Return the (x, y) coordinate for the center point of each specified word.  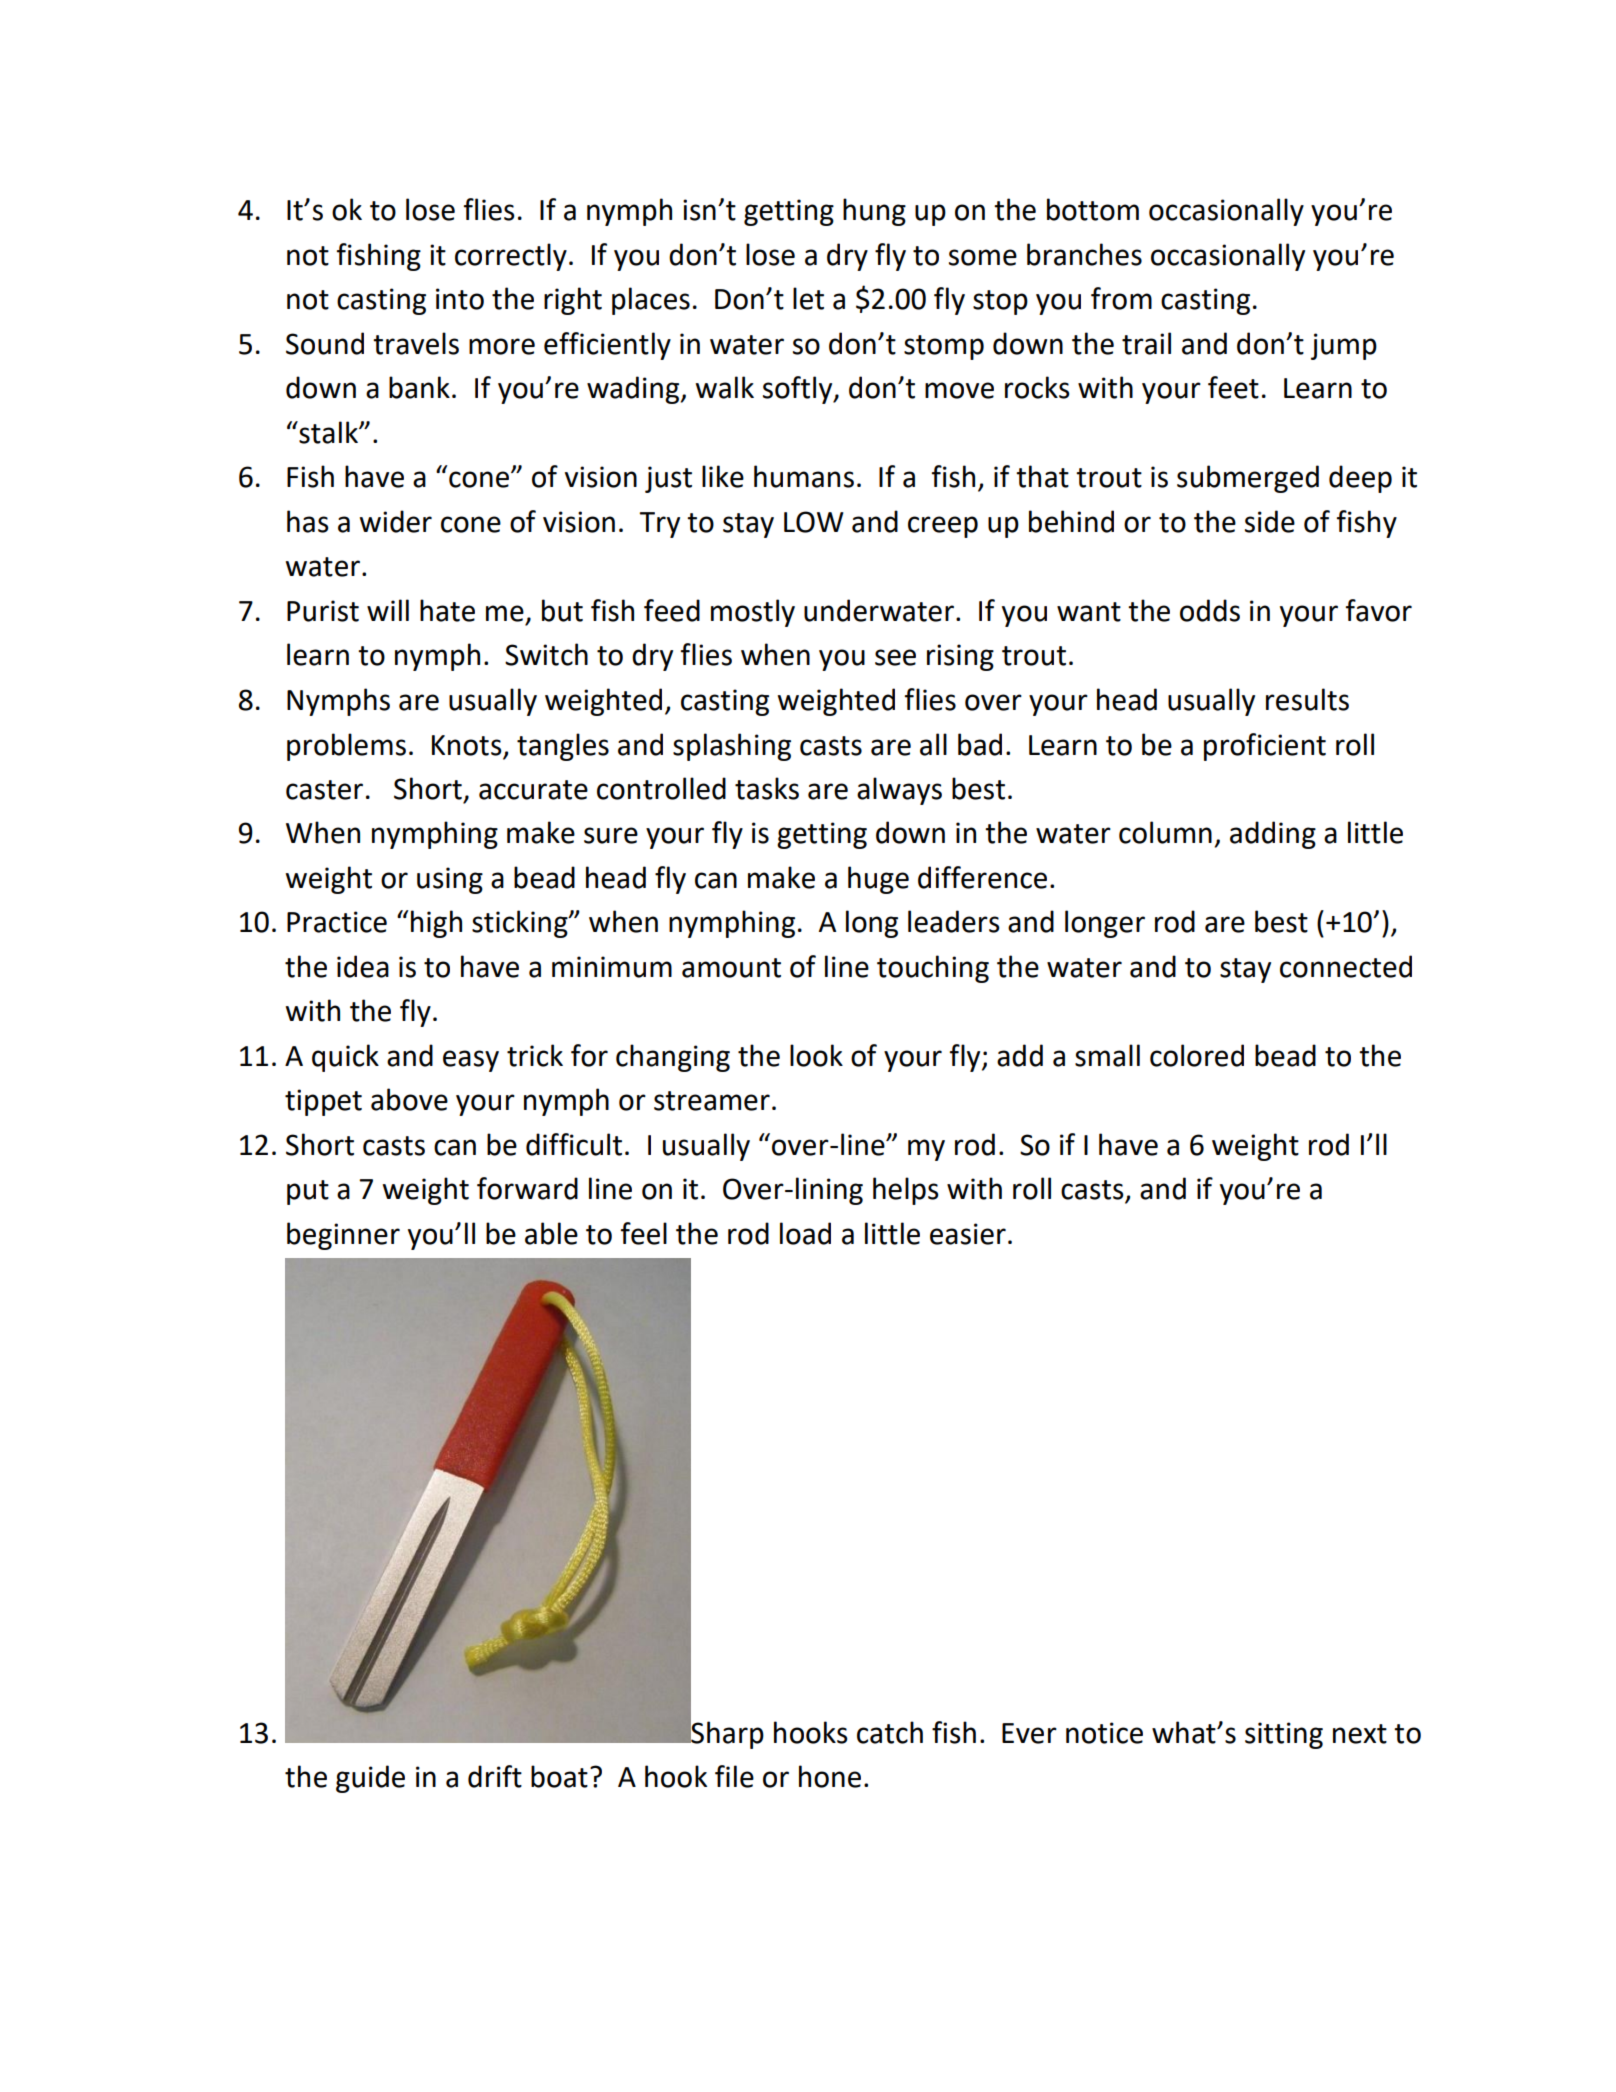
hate (447, 610)
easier (968, 1234)
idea (363, 966)
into (460, 299)
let (808, 298)
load (805, 1233)
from (1121, 298)
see (895, 657)
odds (1210, 610)
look (816, 1055)
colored (1197, 1055)
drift (495, 1776)
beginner (343, 1236)
